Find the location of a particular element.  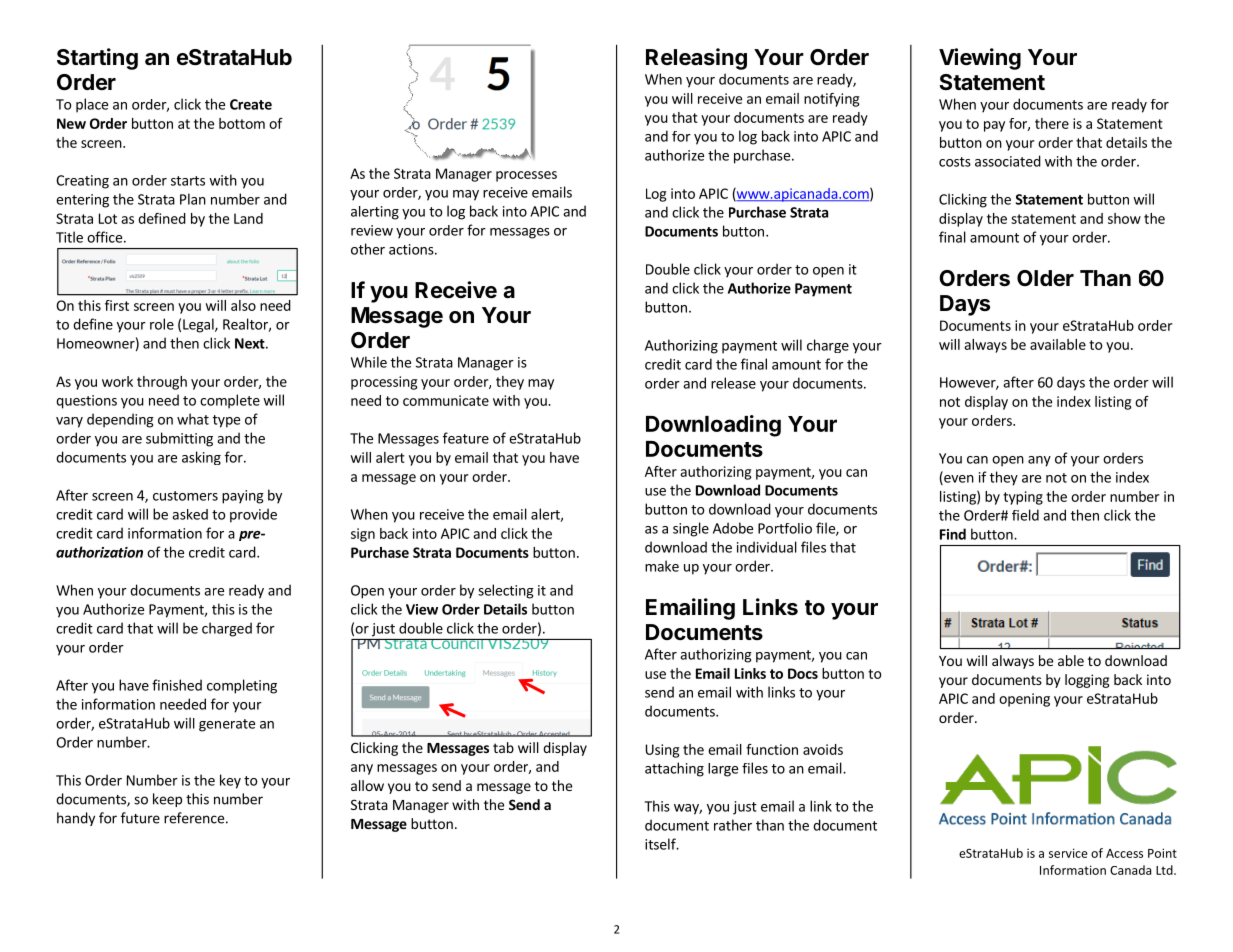

finished is located at coordinates (177, 685).
